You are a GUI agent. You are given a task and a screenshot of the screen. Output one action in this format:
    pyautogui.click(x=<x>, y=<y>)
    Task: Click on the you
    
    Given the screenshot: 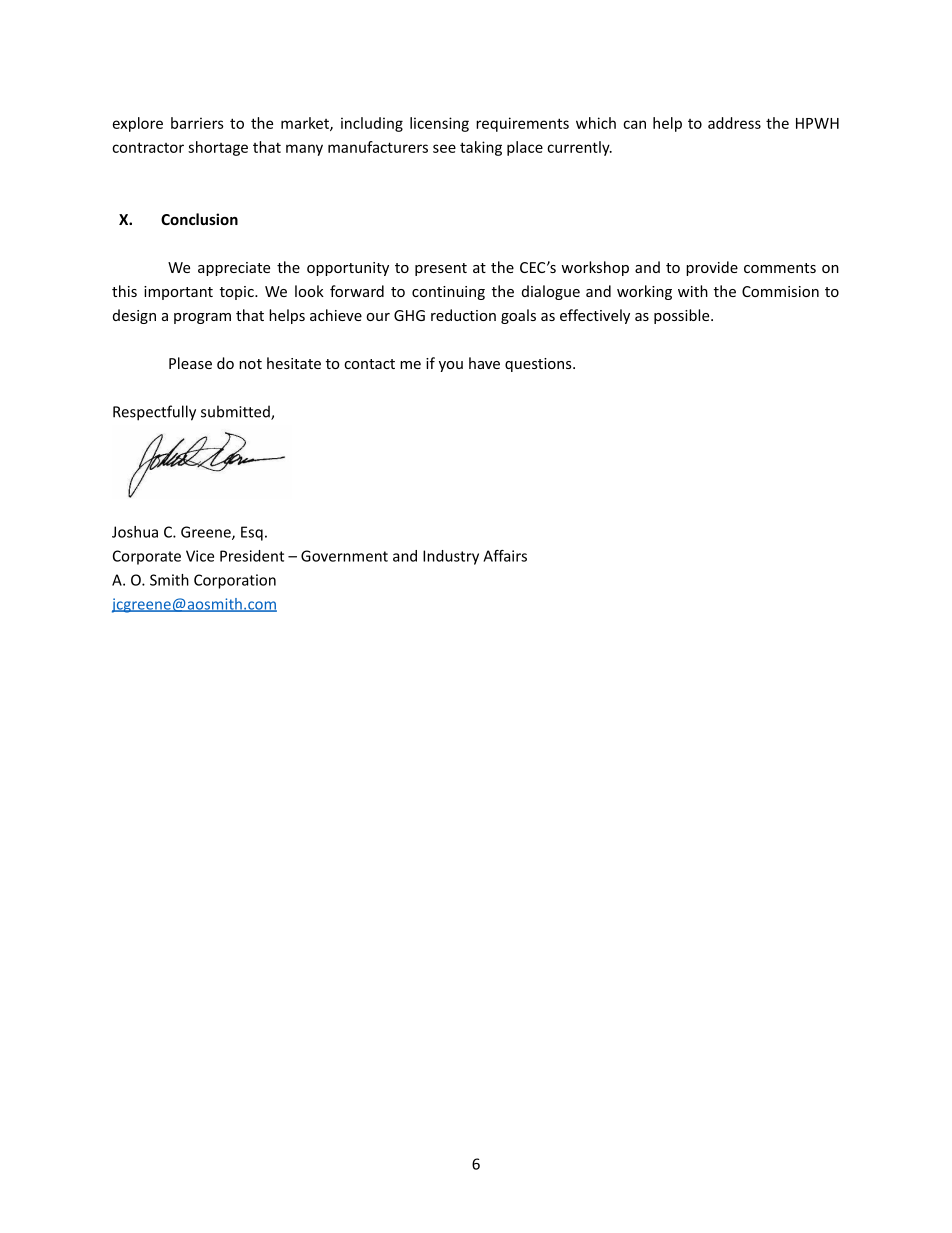 What is the action you would take?
    pyautogui.click(x=451, y=366)
